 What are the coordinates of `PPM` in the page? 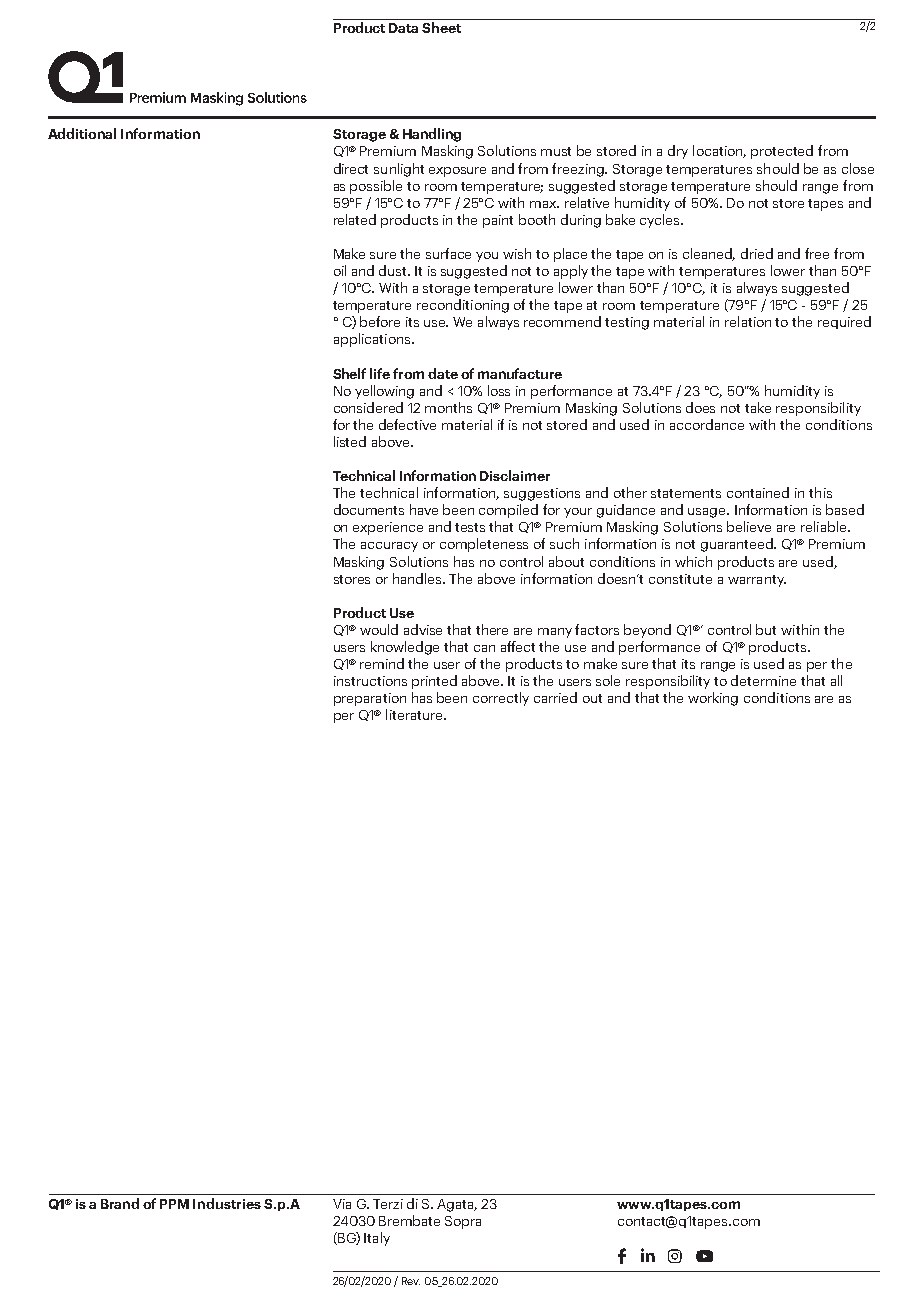 It's located at (174, 1204).
